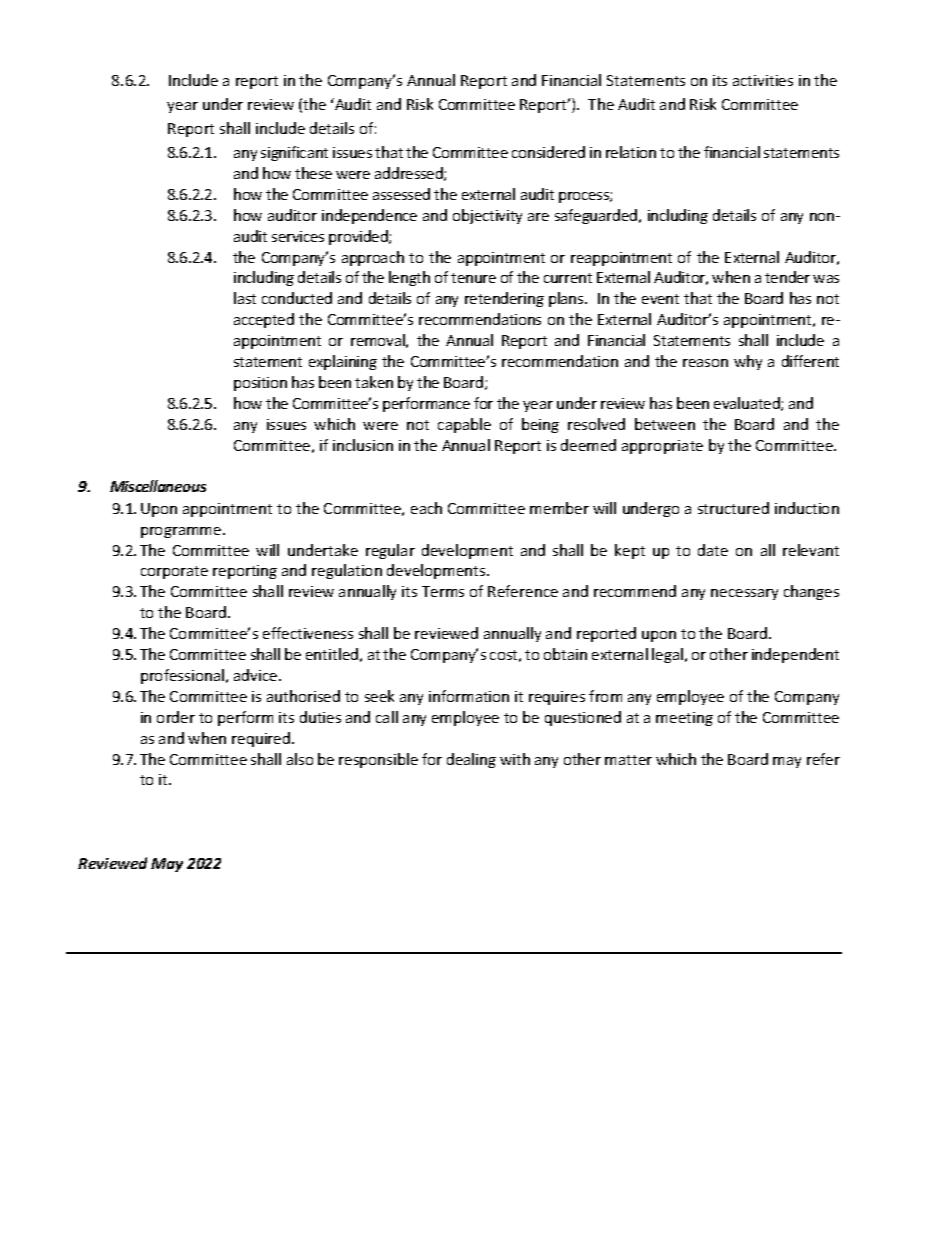 The height and width of the screenshot is (1233, 952). What do you see at coordinates (262, 739) in the screenshot?
I see `required` at bounding box center [262, 739].
